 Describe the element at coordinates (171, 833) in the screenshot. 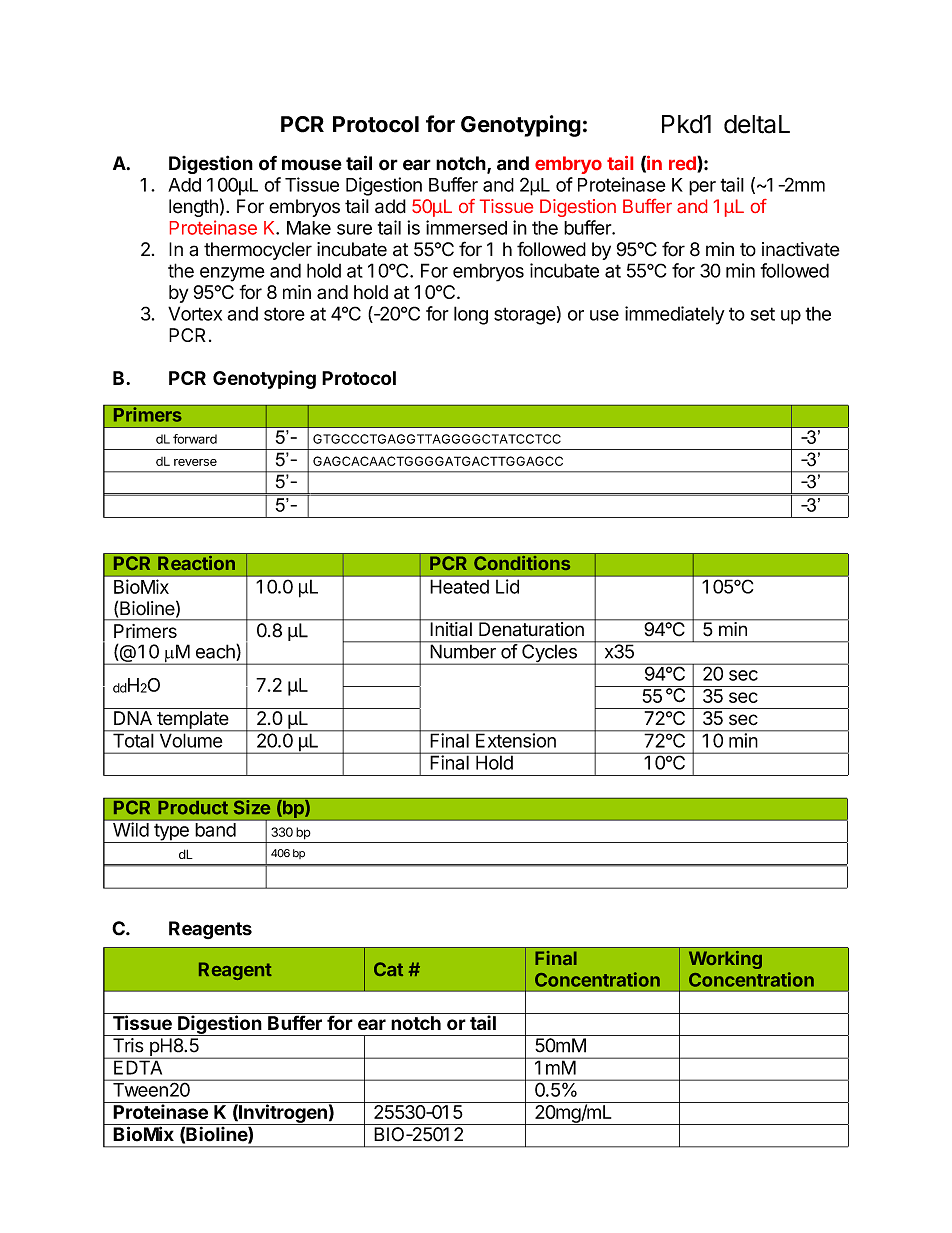

I see `type` at that location.
